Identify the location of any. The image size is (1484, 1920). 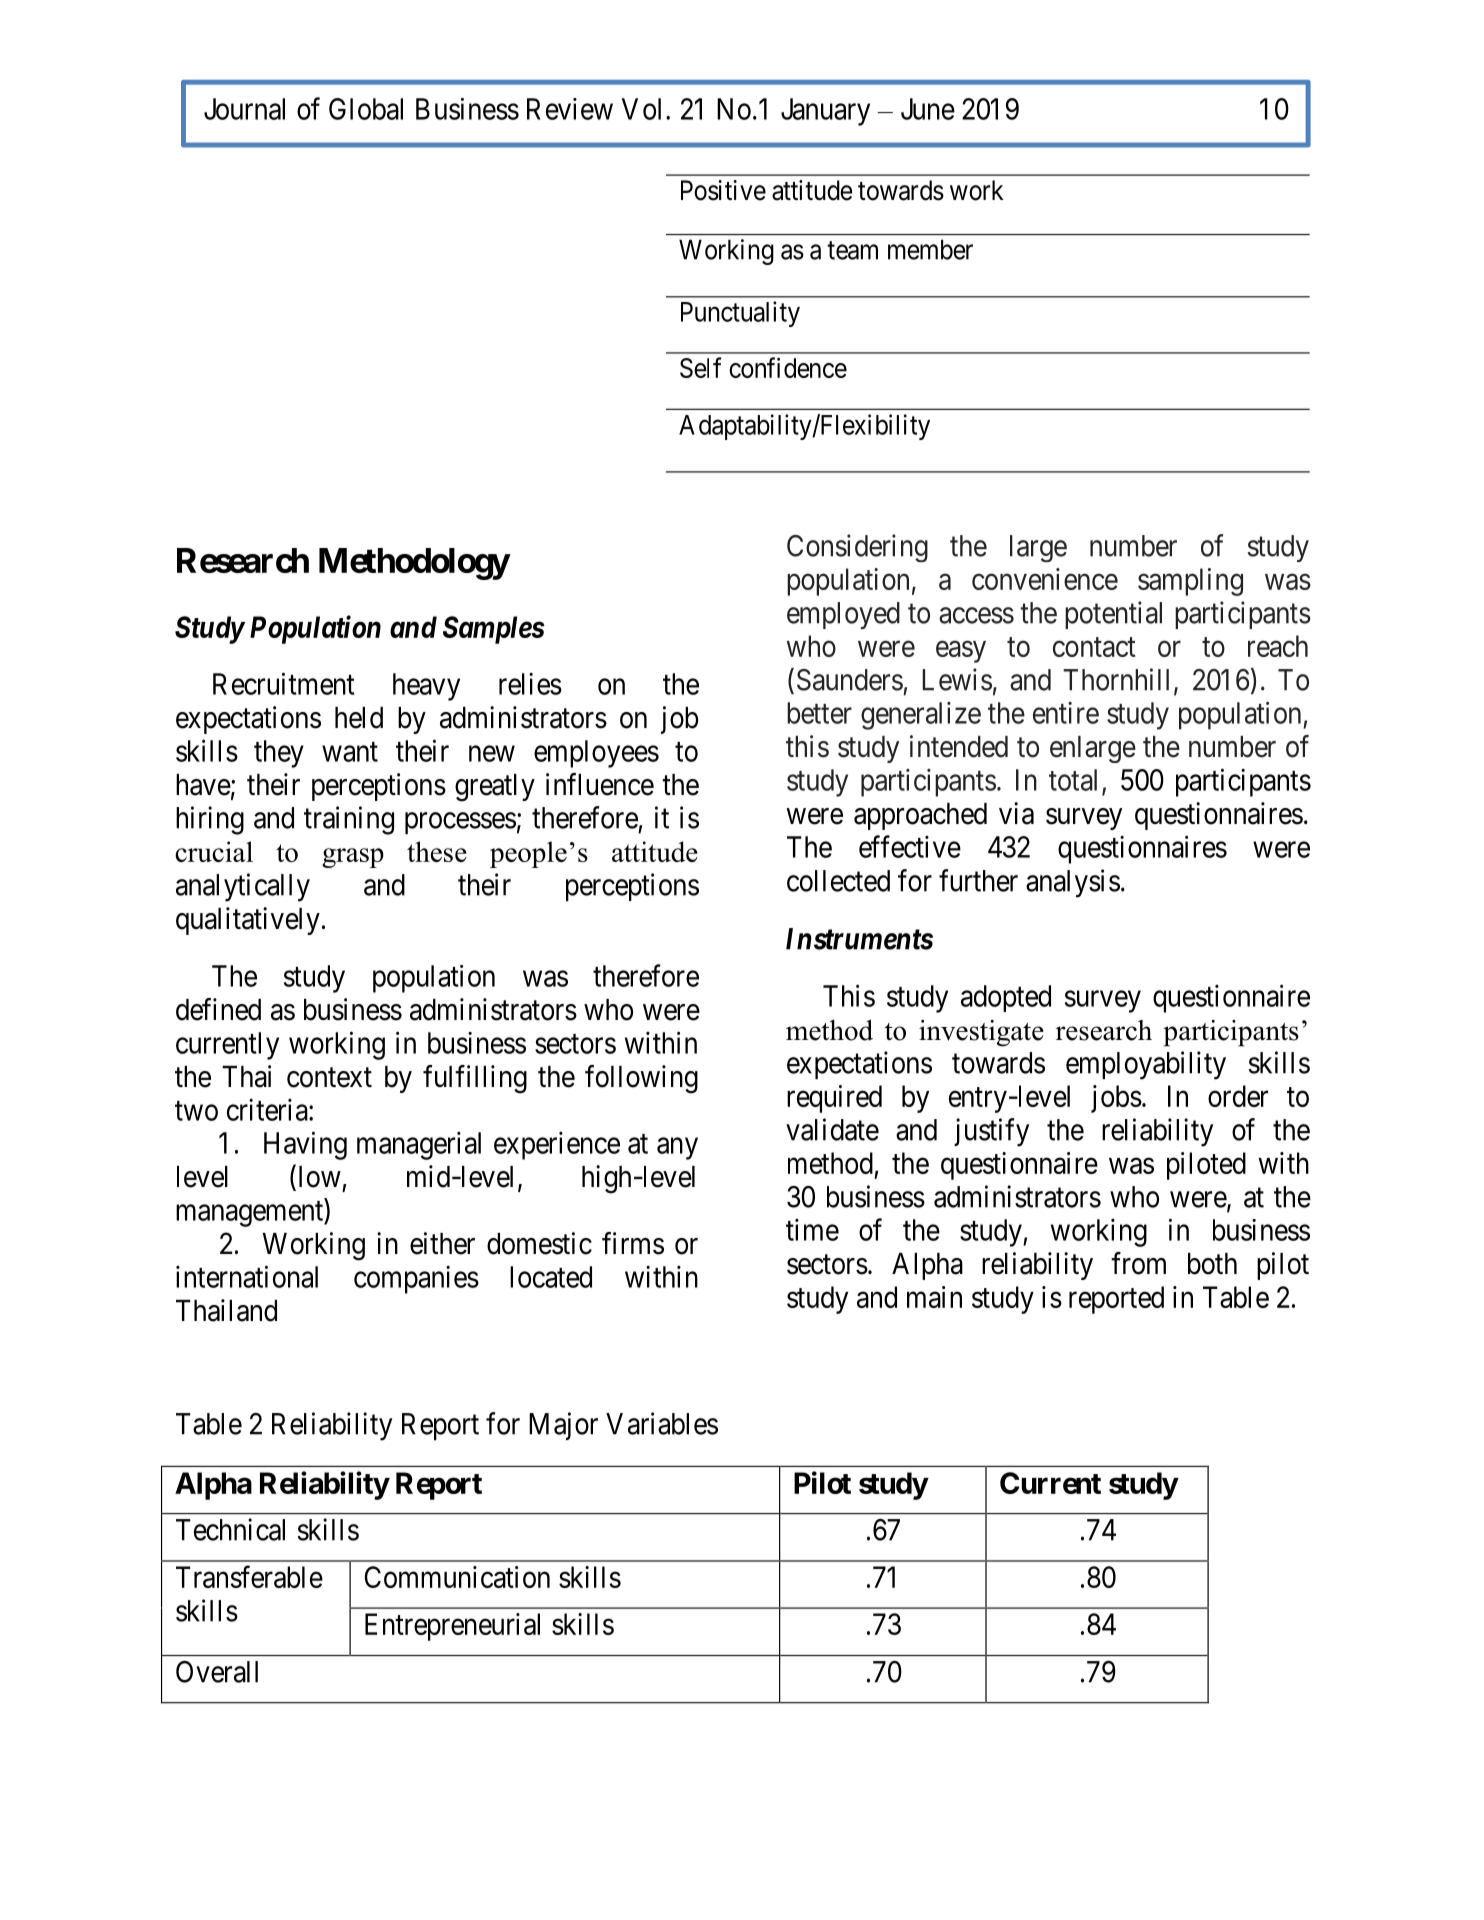
(677, 1149).
